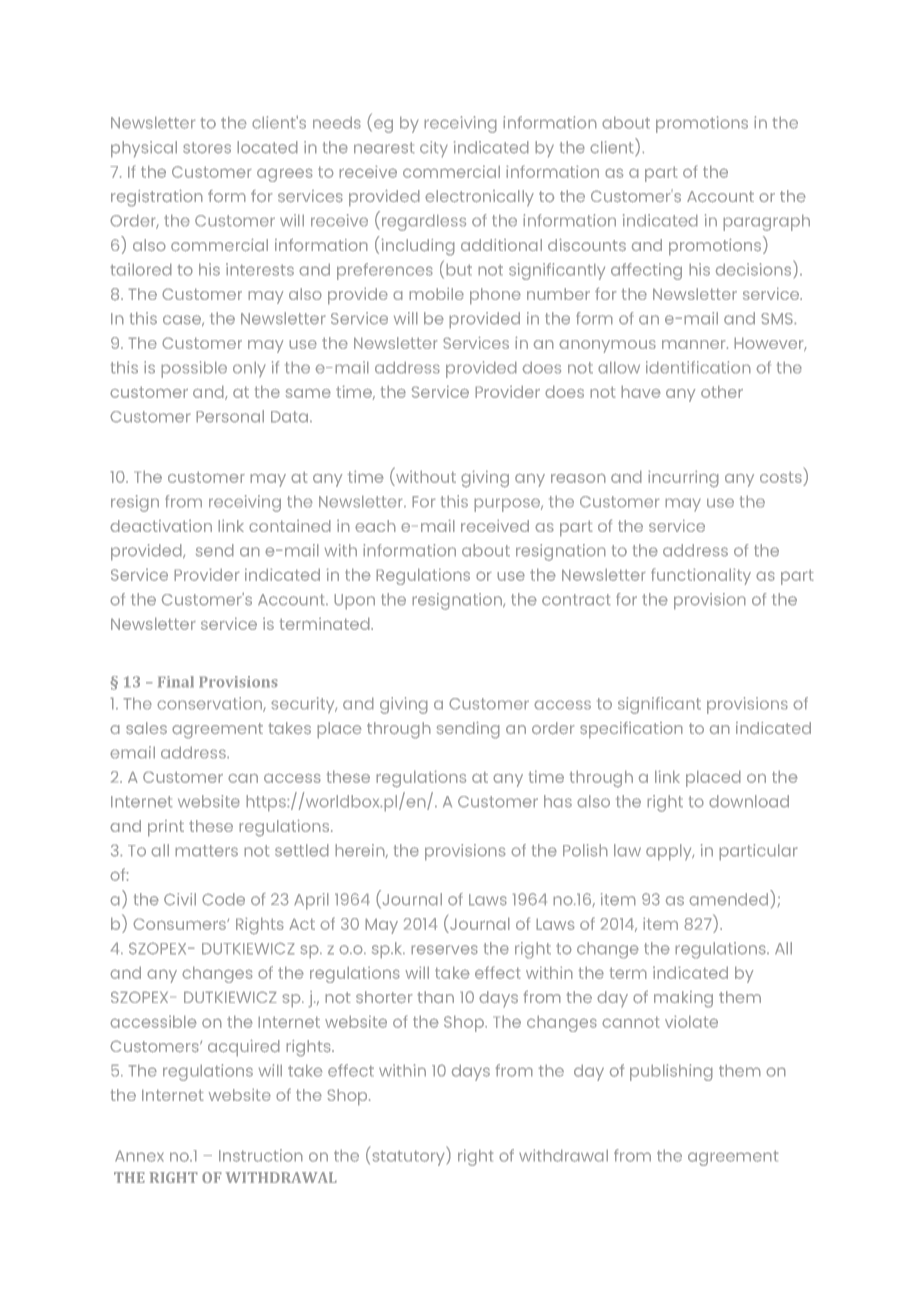 The image size is (924, 1308). What do you see at coordinates (434, 149) in the document?
I see `city` at bounding box center [434, 149].
